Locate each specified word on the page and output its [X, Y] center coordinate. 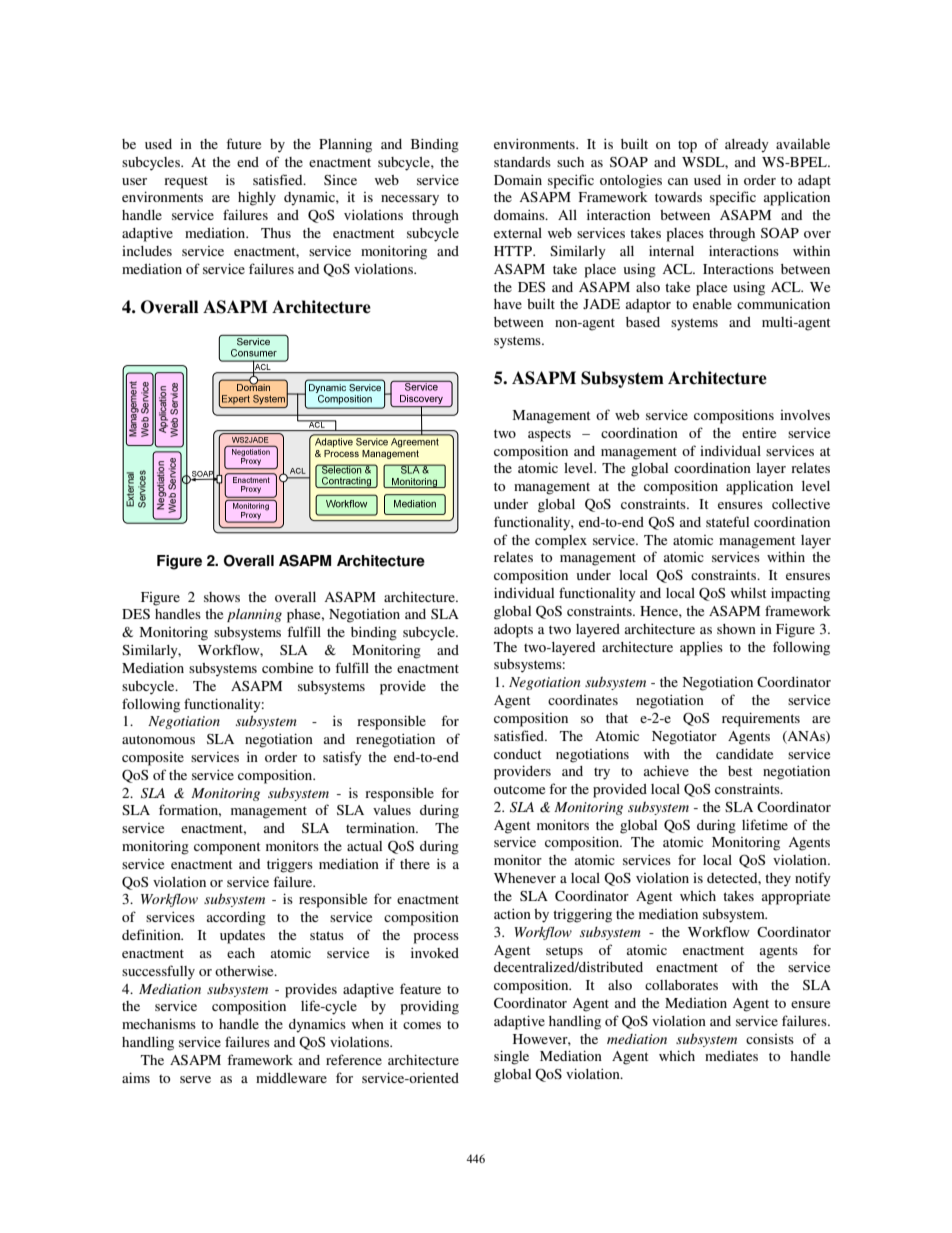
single [511, 1058]
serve [195, 1079]
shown [736, 629]
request [186, 182]
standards [522, 162]
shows [222, 597]
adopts [513, 631]
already [747, 146]
